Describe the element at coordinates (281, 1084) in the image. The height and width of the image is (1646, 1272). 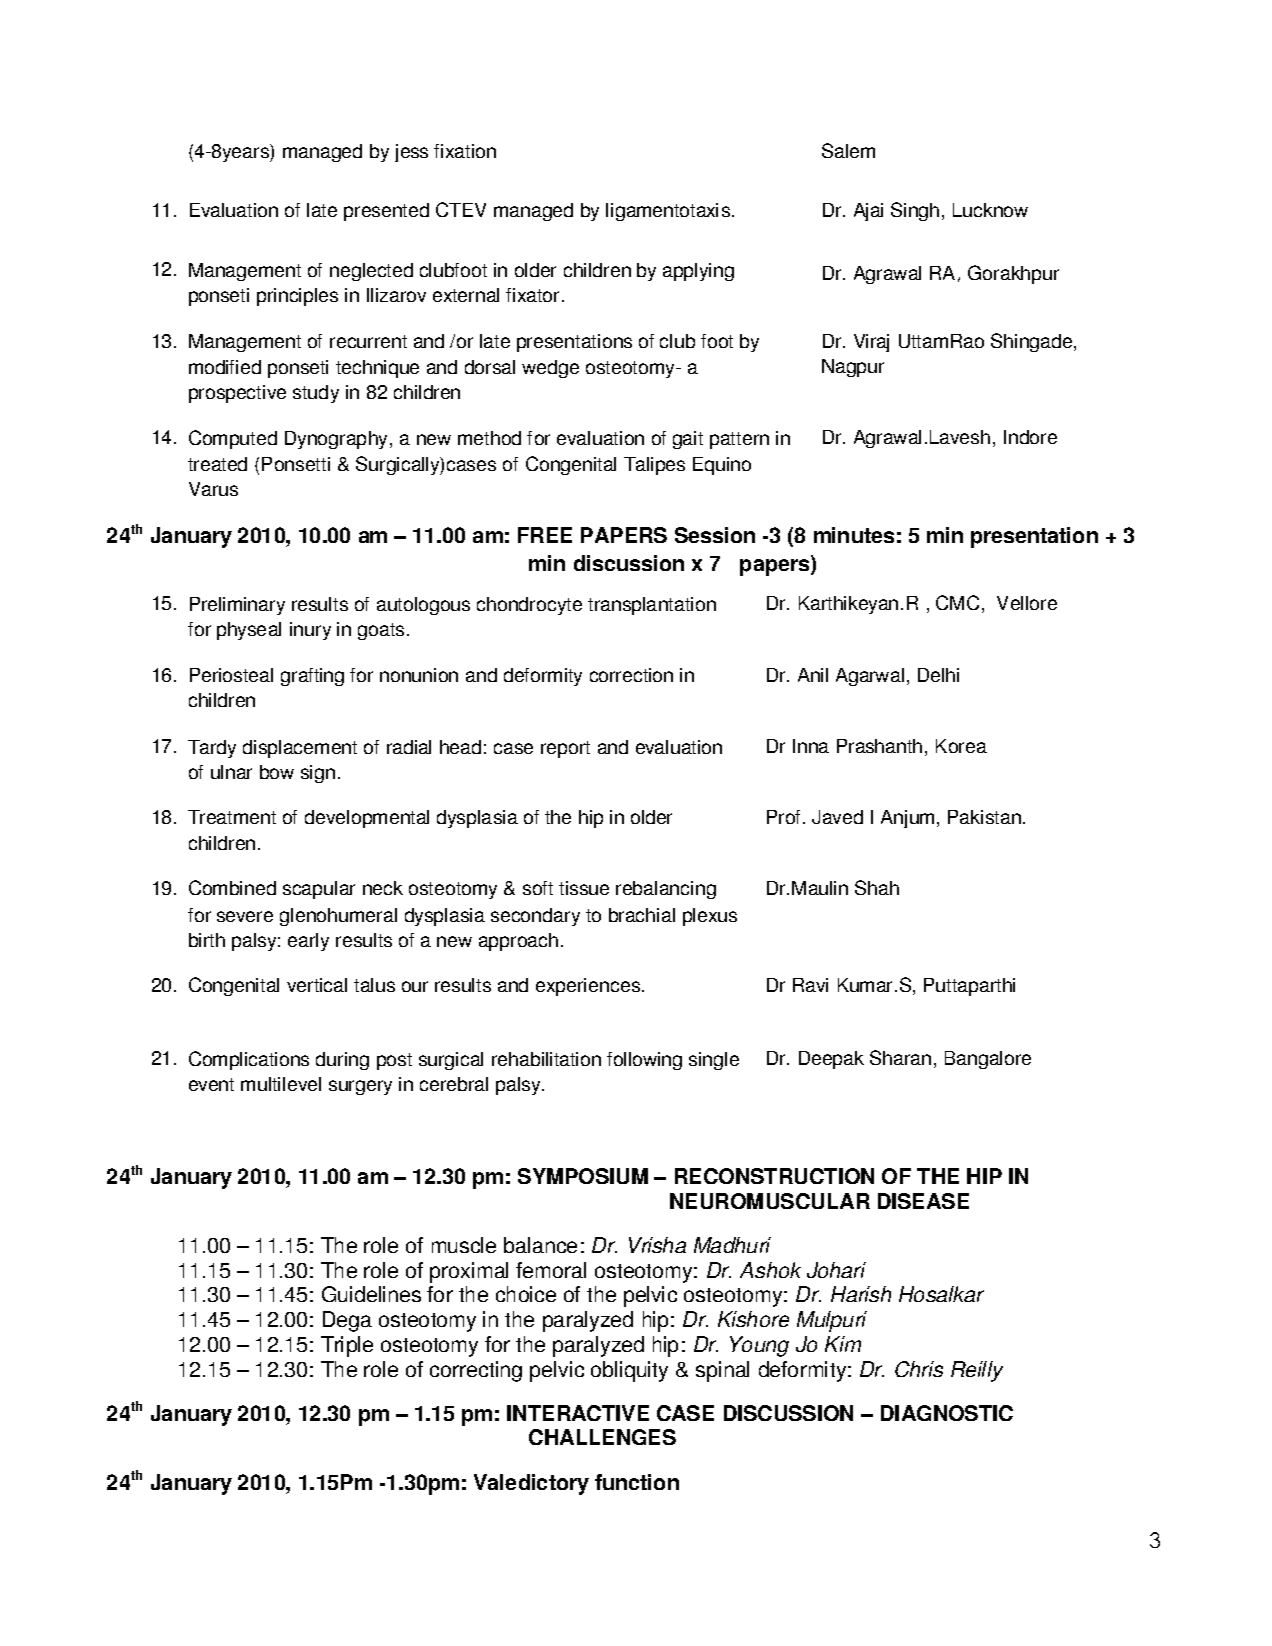
I see `multilevel` at that location.
